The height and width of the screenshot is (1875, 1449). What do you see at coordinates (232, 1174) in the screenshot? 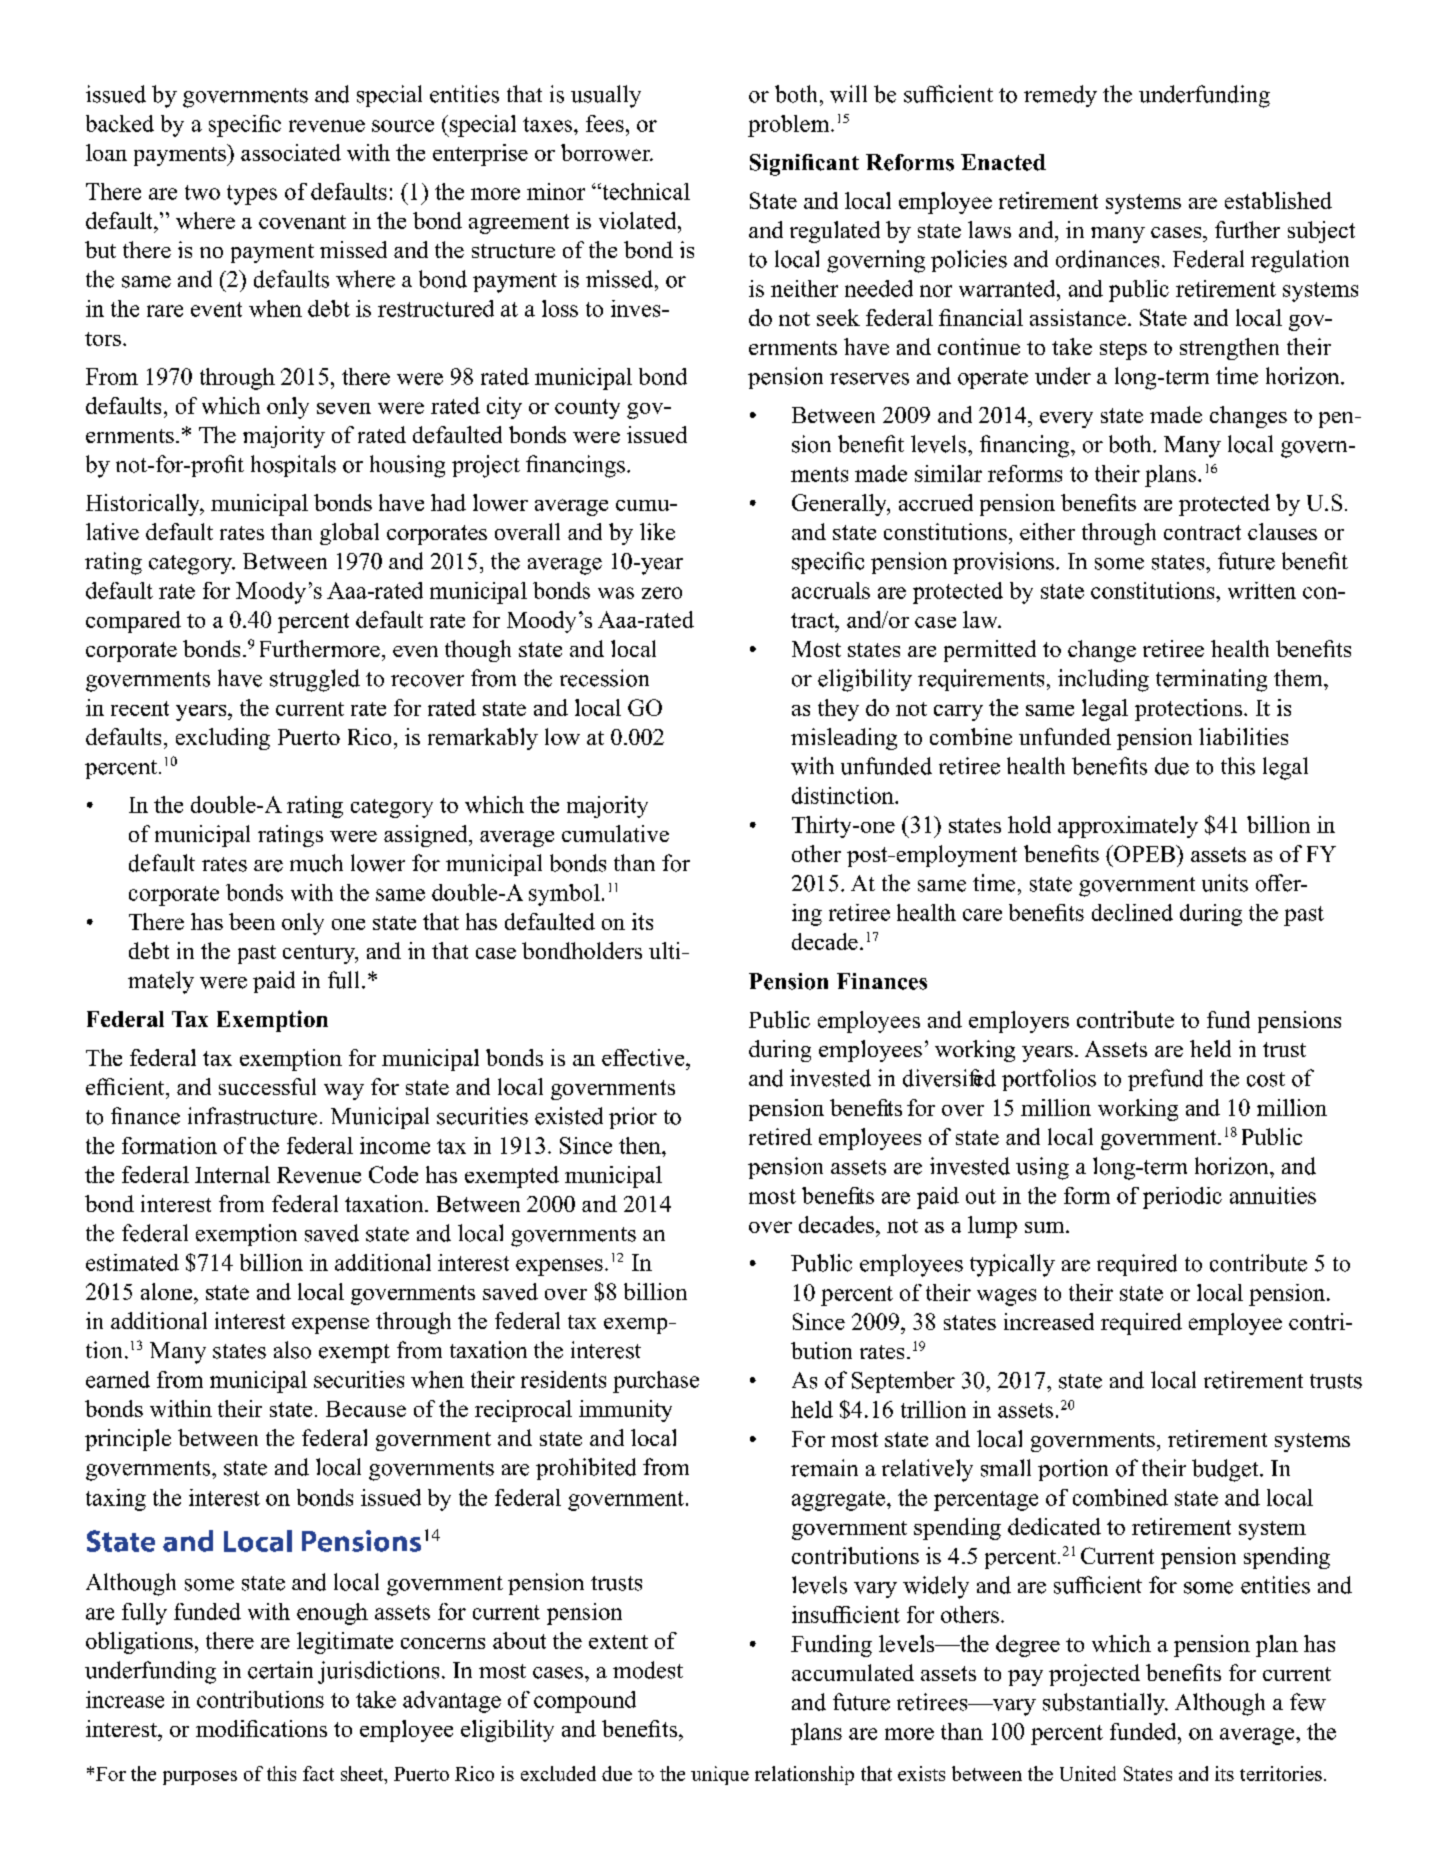
I see `Internal` at bounding box center [232, 1174].
